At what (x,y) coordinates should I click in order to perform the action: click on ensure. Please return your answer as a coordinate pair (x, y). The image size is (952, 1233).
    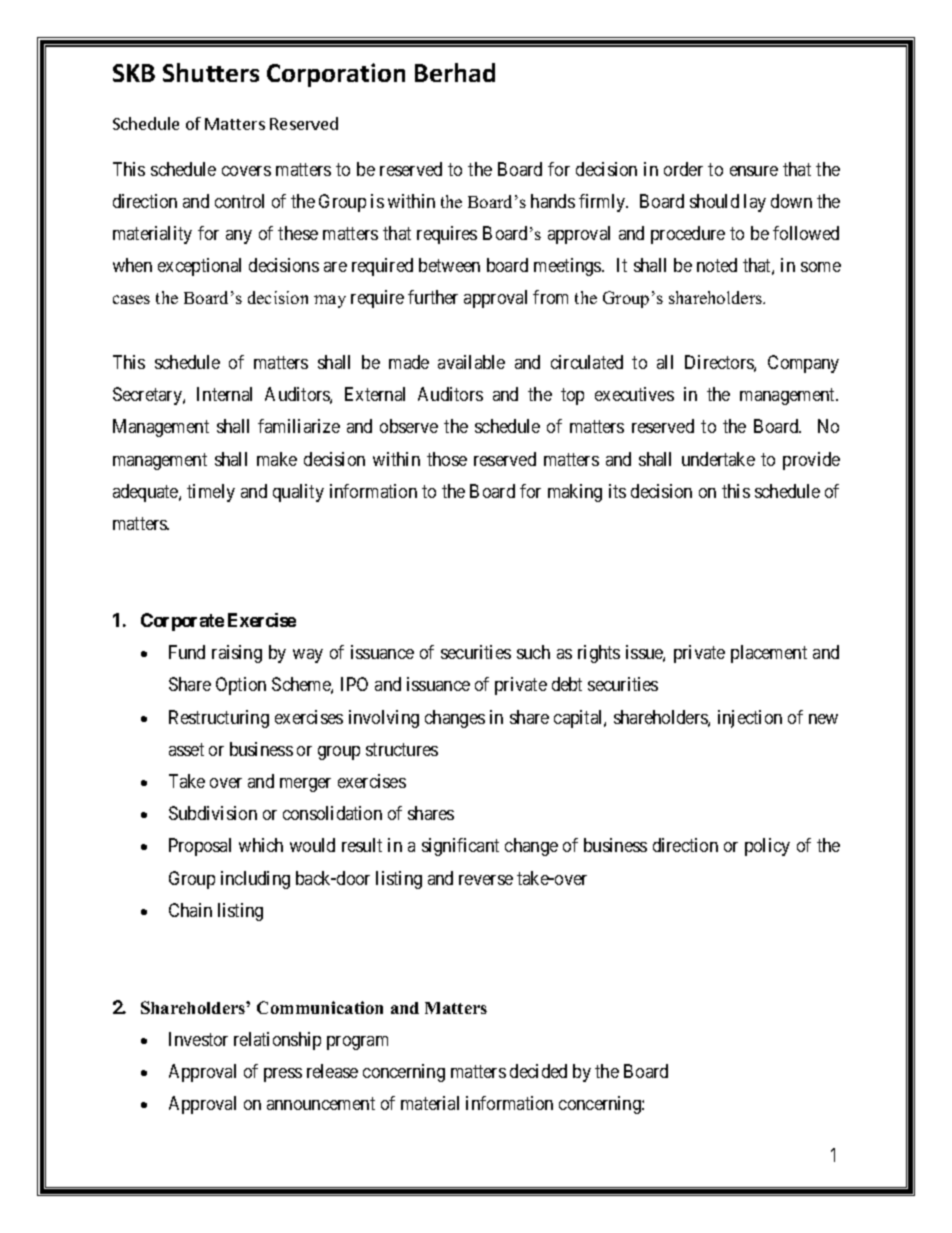
    Looking at the image, I should click on (754, 171).
